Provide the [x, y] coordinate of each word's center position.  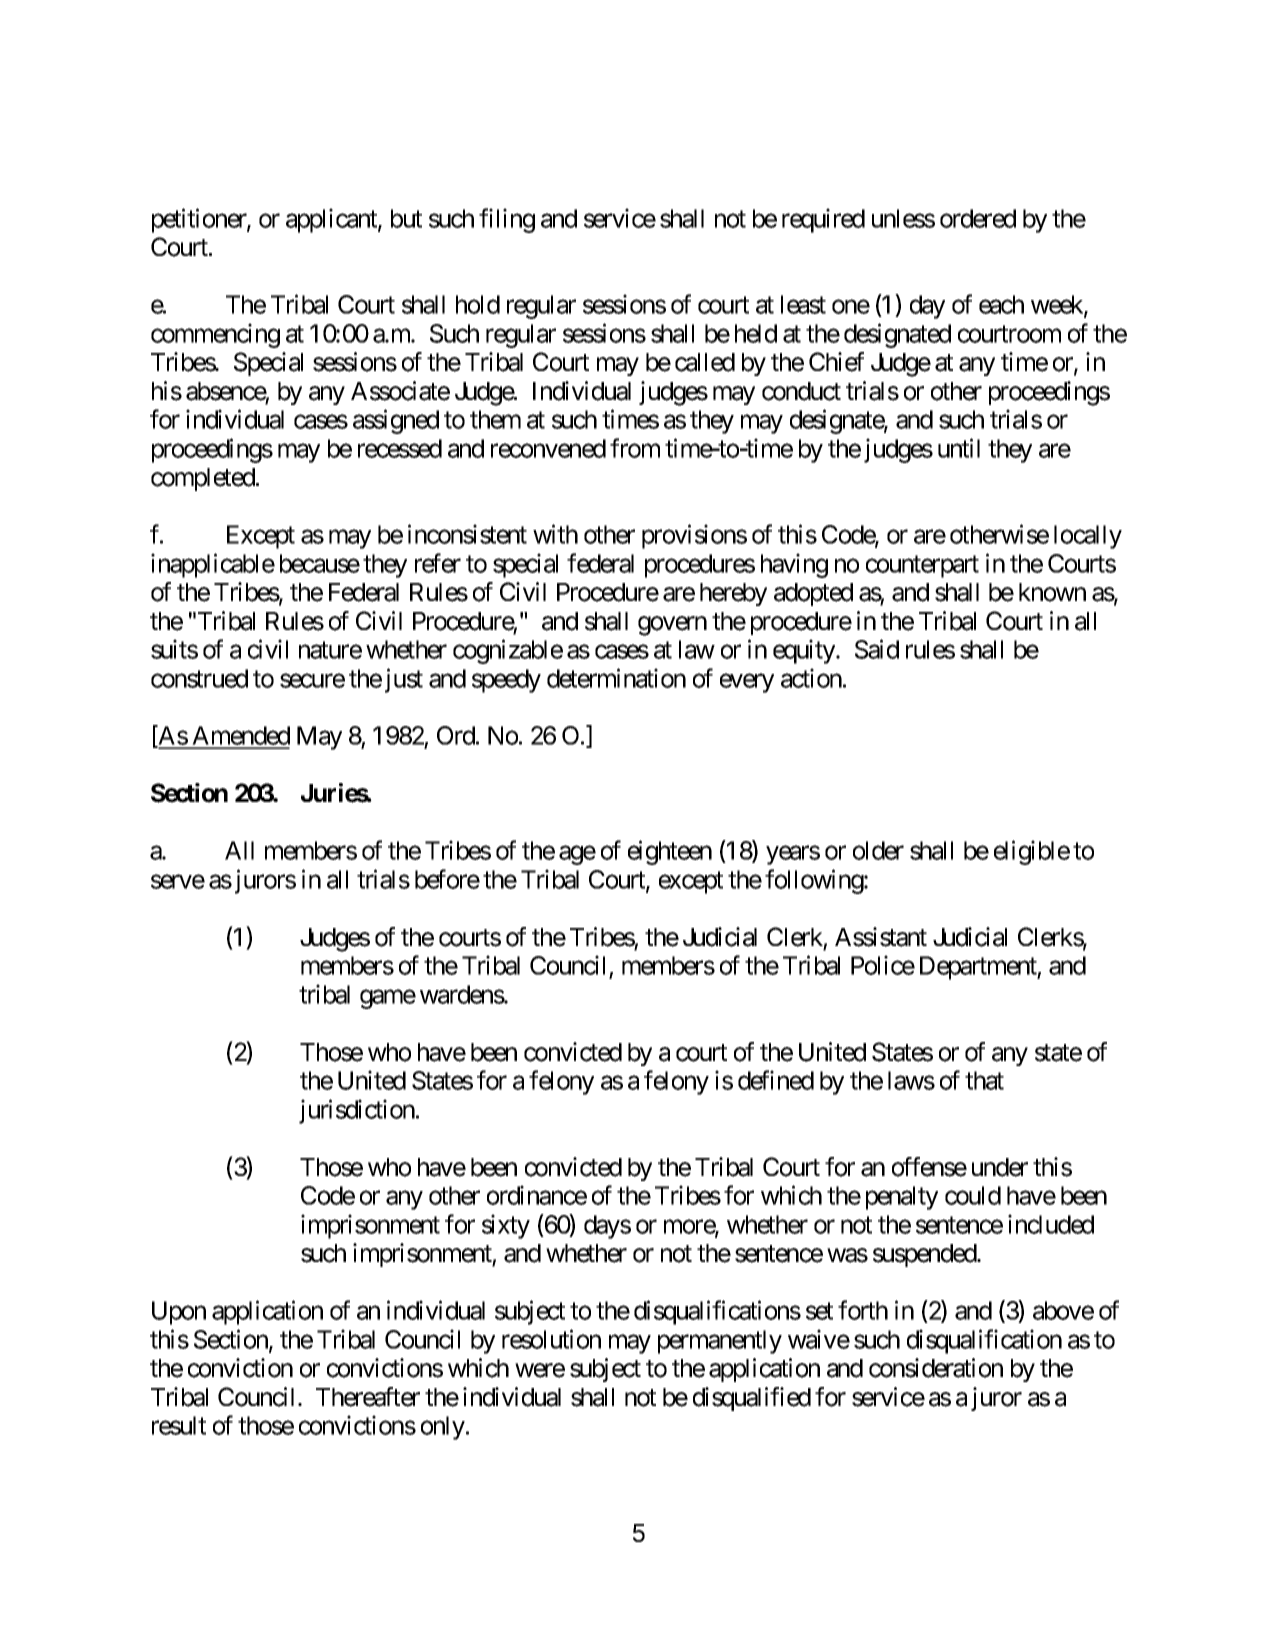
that [984, 1080]
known [1052, 592]
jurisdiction [357, 1111]
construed [199, 678]
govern [672, 626]
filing [507, 220]
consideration [936, 1368]
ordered [978, 218]
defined [776, 1080]
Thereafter [368, 1397]
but [406, 218]
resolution [551, 1339]
